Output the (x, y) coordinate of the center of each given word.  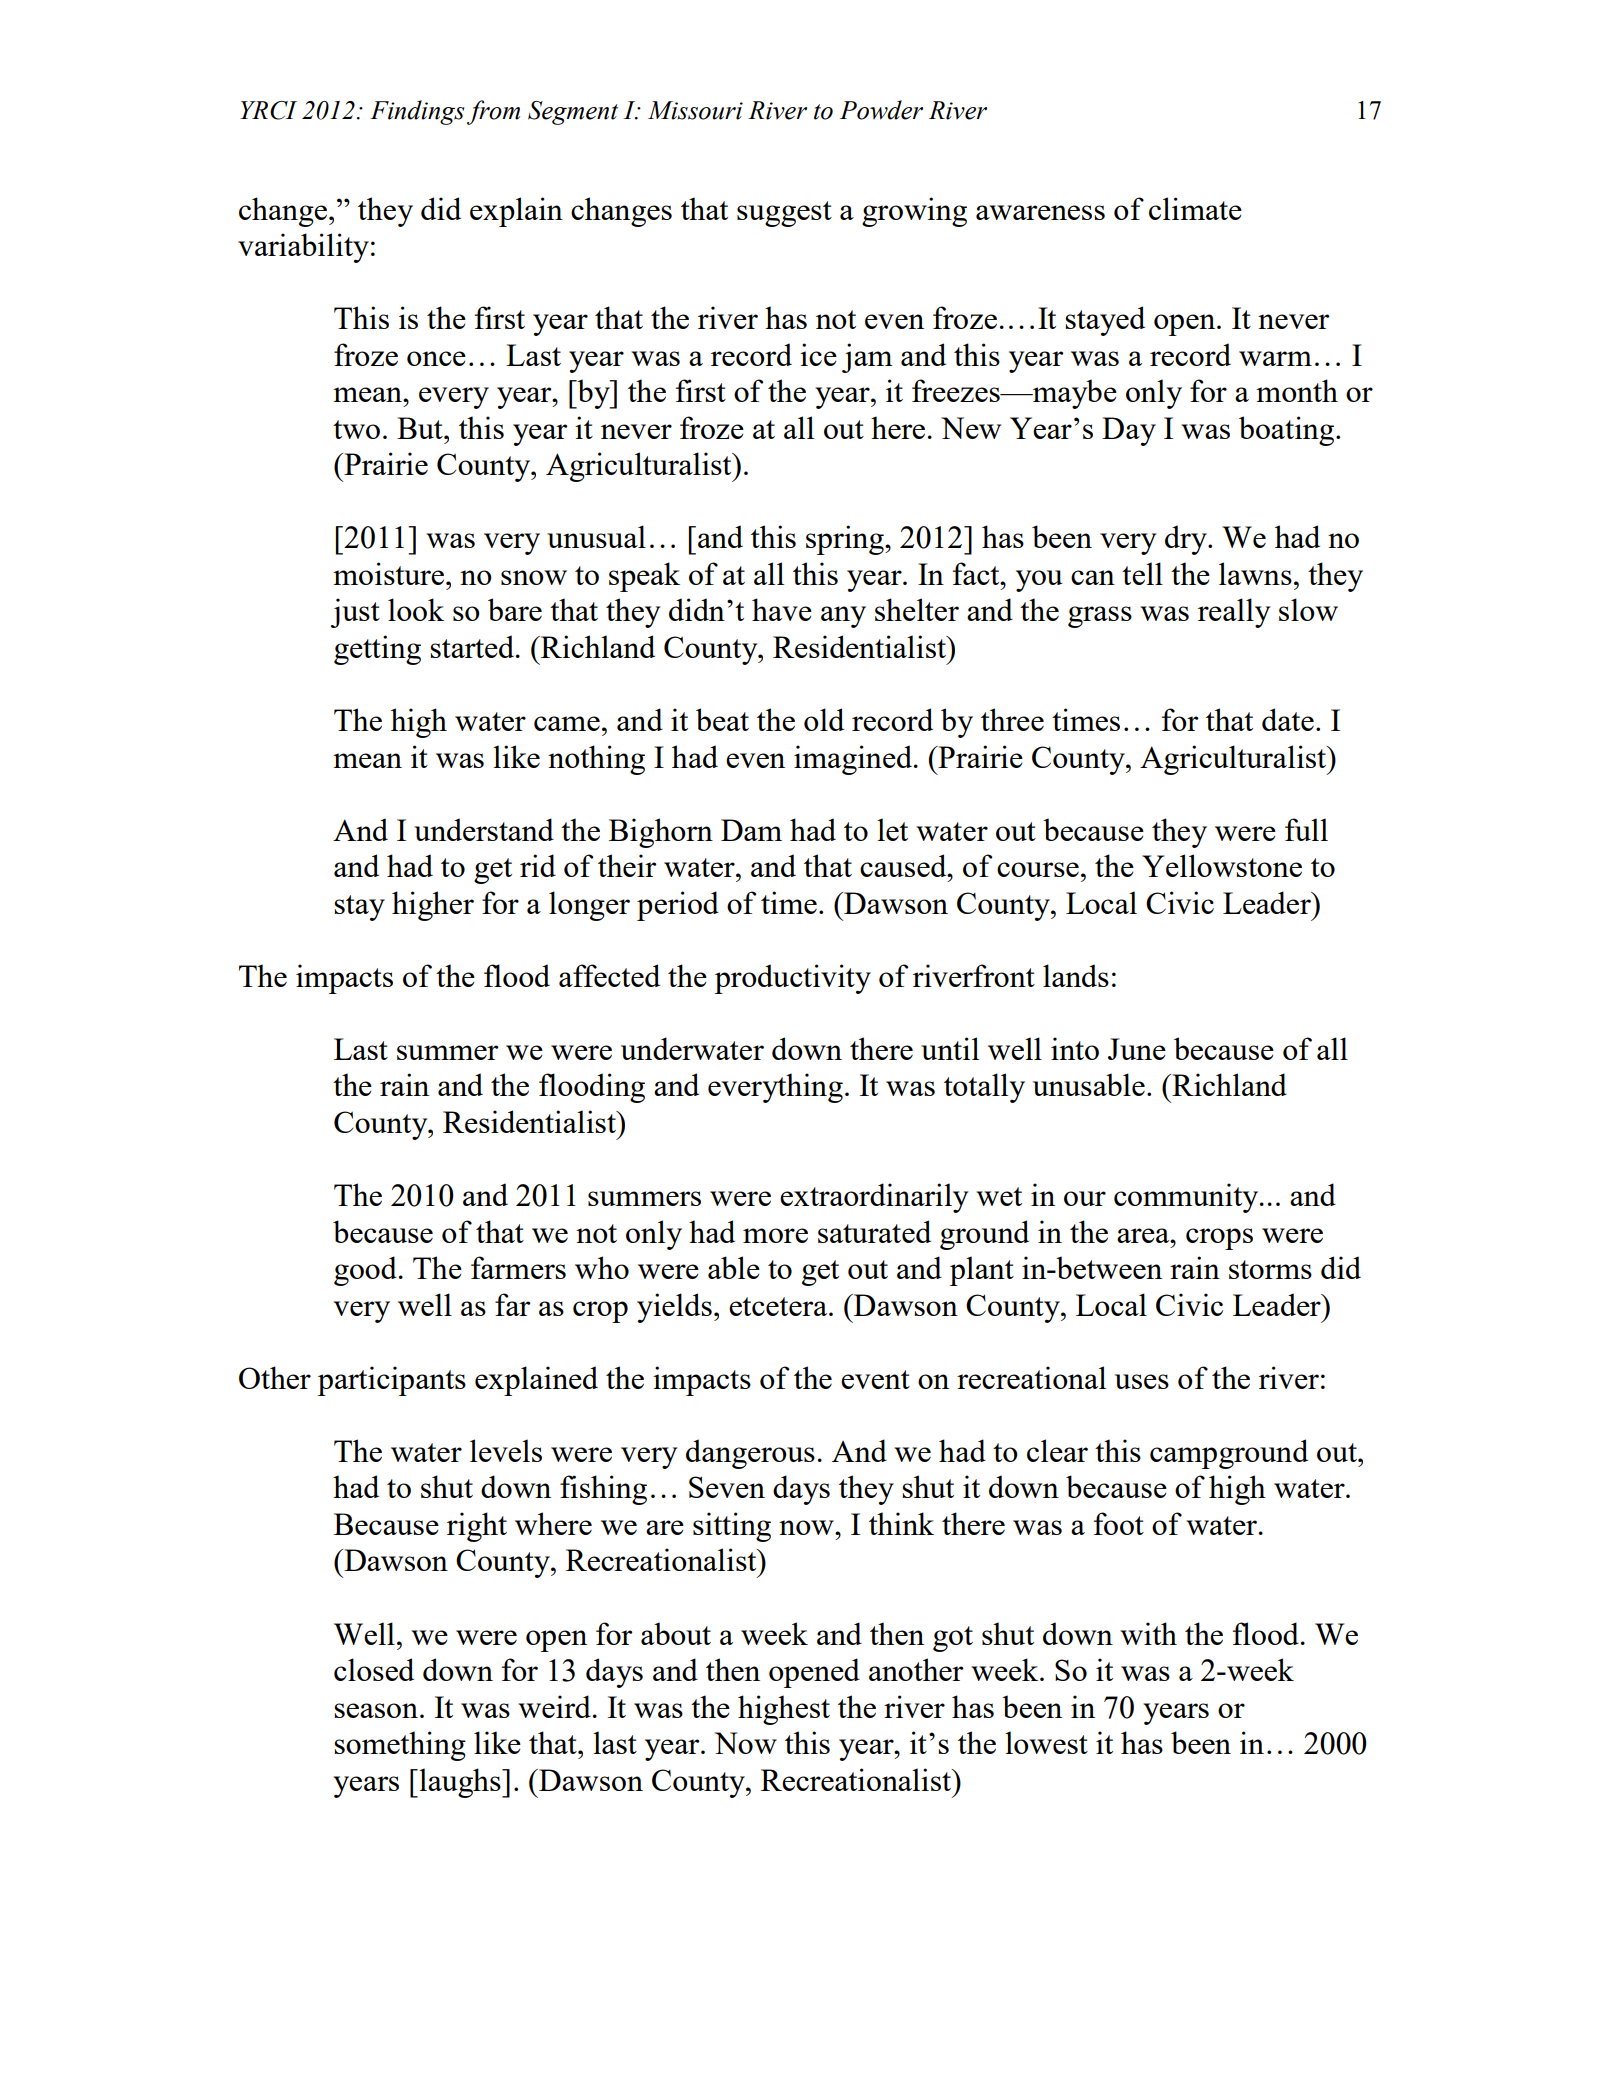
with (1148, 1633)
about (676, 1633)
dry (1187, 540)
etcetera (779, 1306)
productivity (793, 979)
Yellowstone (1222, 865)
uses (1142, 1381)
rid (538, 865)
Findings (417, 112)
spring (846, 540)
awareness (1040, 212)
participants (392, 1381)
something (400, 1746)
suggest (784, 214)
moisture (388, 573)
